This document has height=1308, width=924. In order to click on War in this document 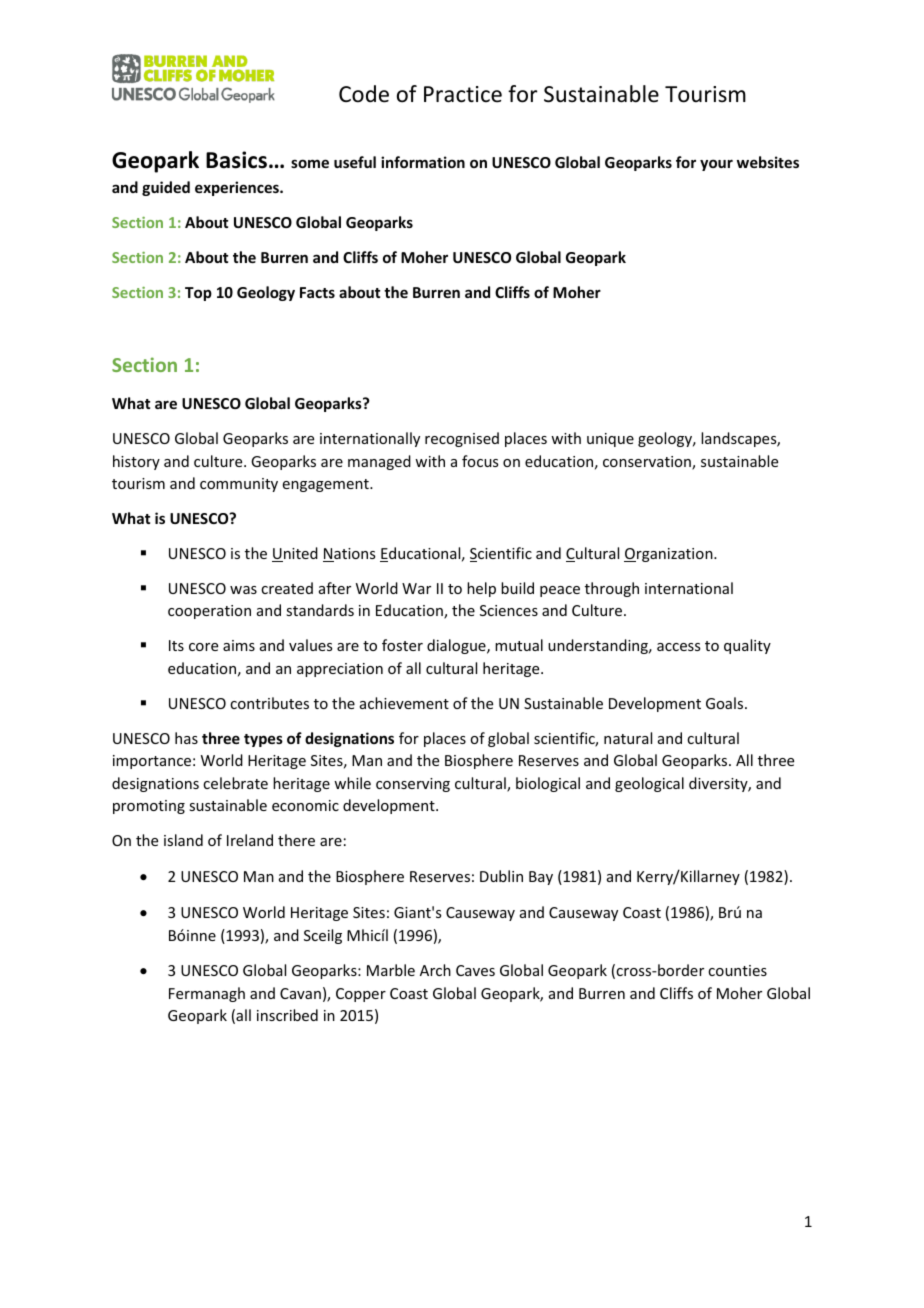, I will do `click(416, 588)`.
